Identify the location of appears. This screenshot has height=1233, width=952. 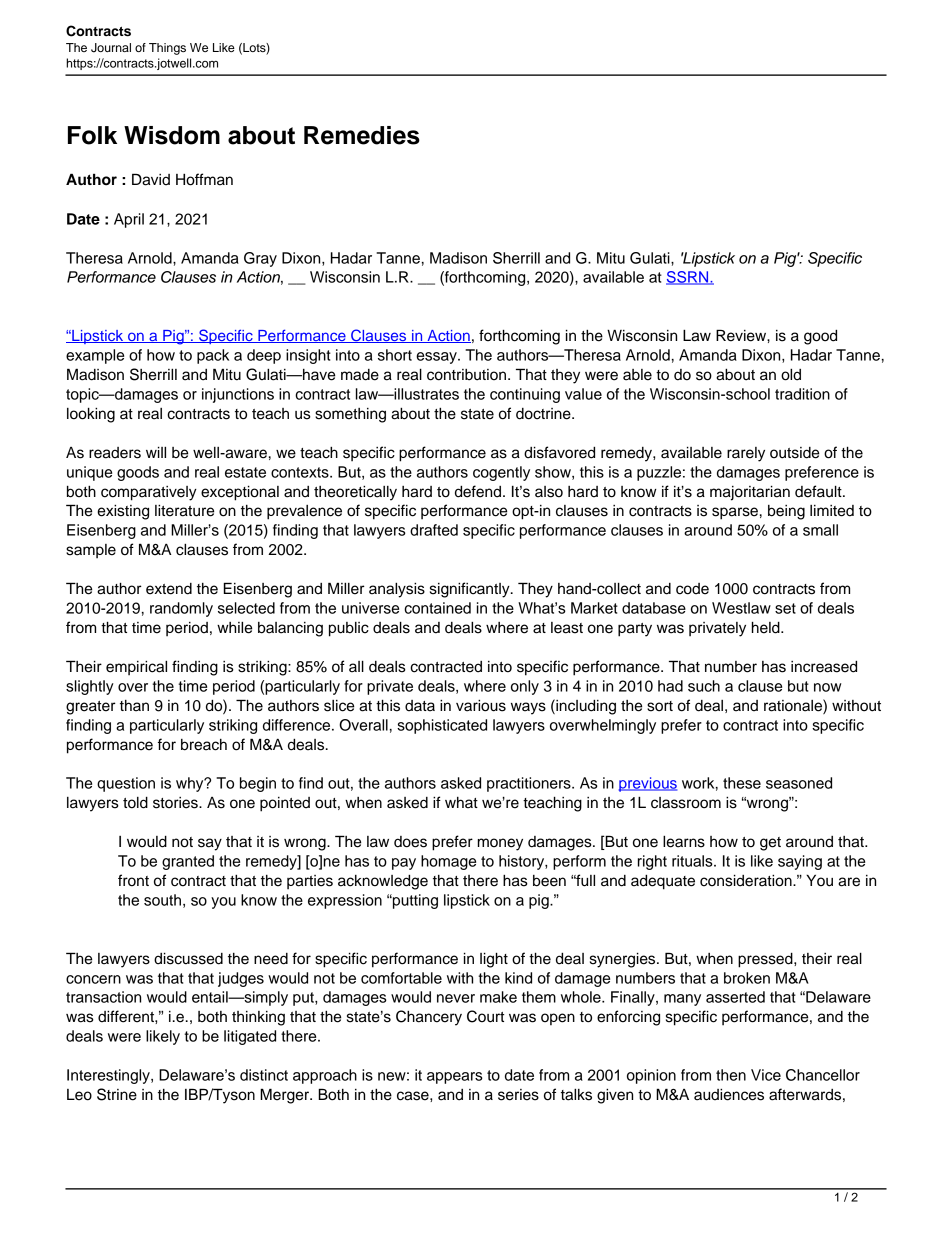
(455, 1078).
